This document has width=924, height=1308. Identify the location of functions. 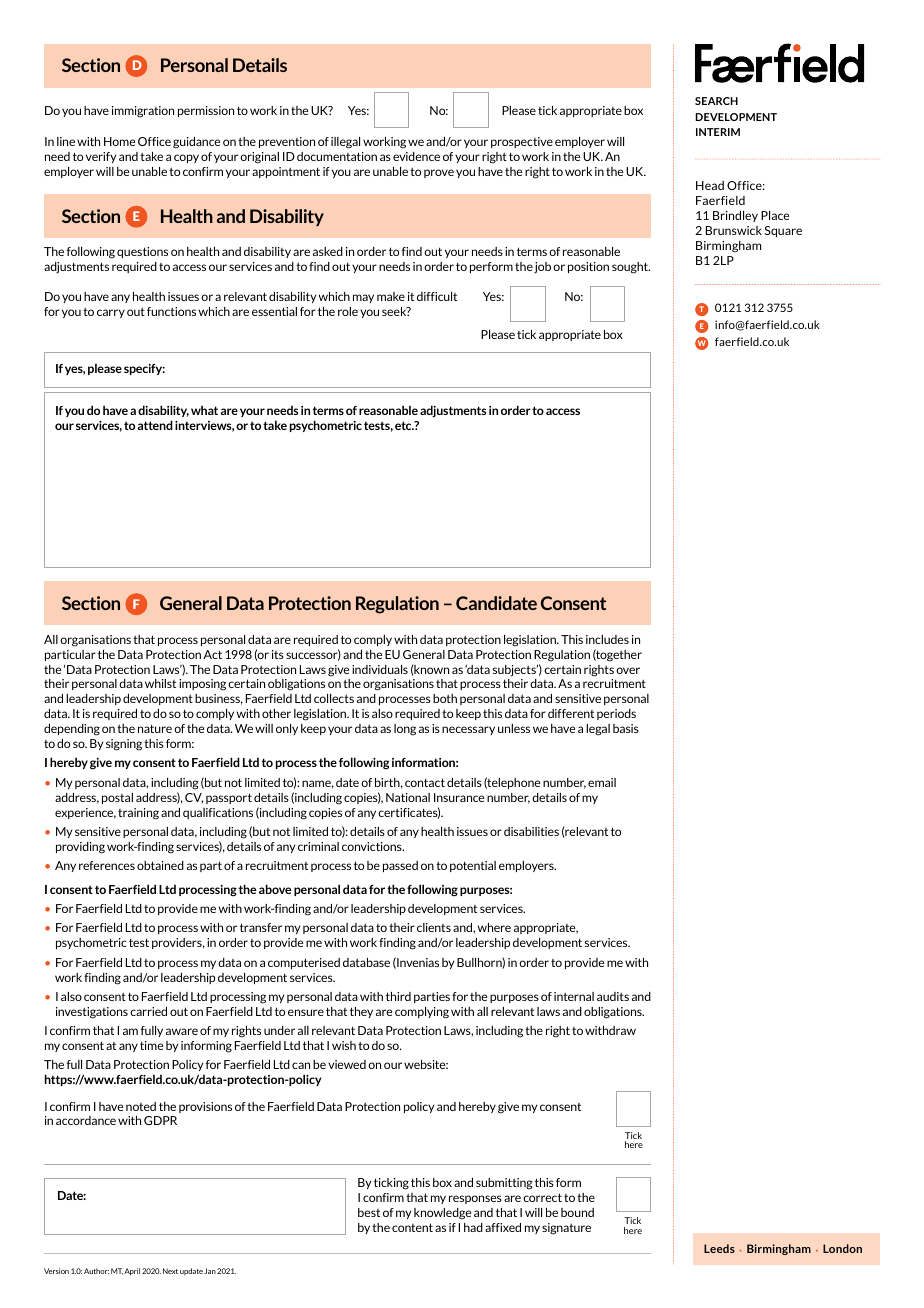
(171, 311).
